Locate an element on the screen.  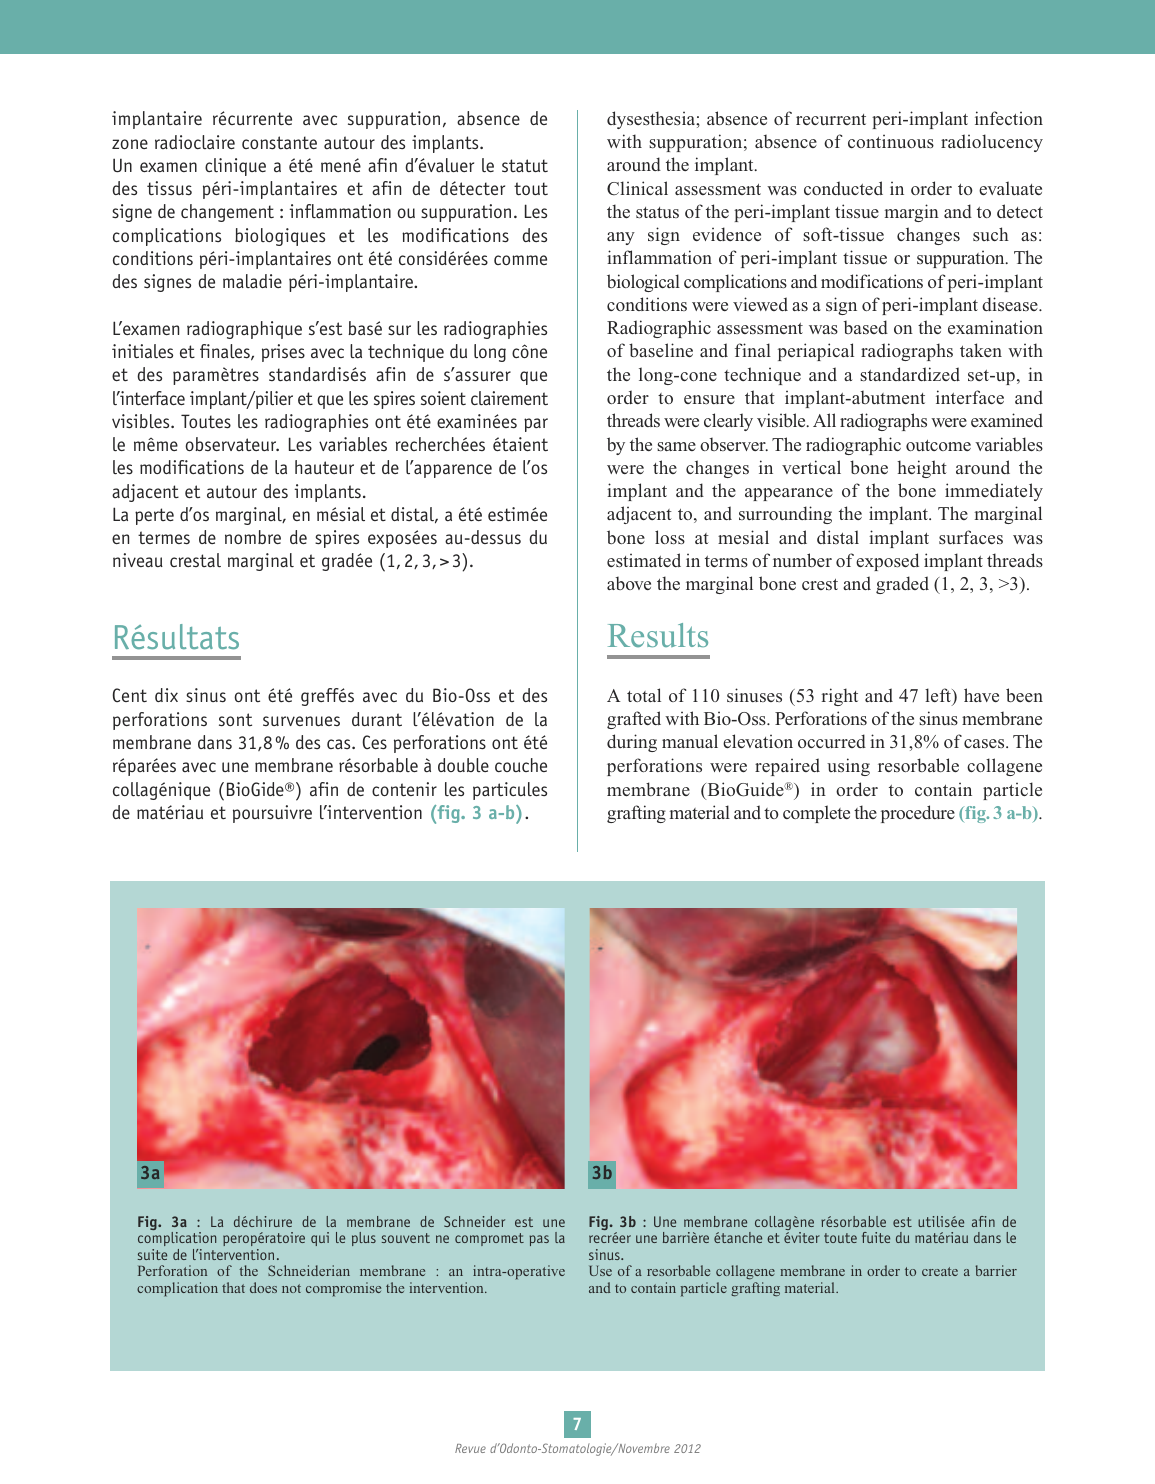
qui is located at coordinates (320, 1239).
